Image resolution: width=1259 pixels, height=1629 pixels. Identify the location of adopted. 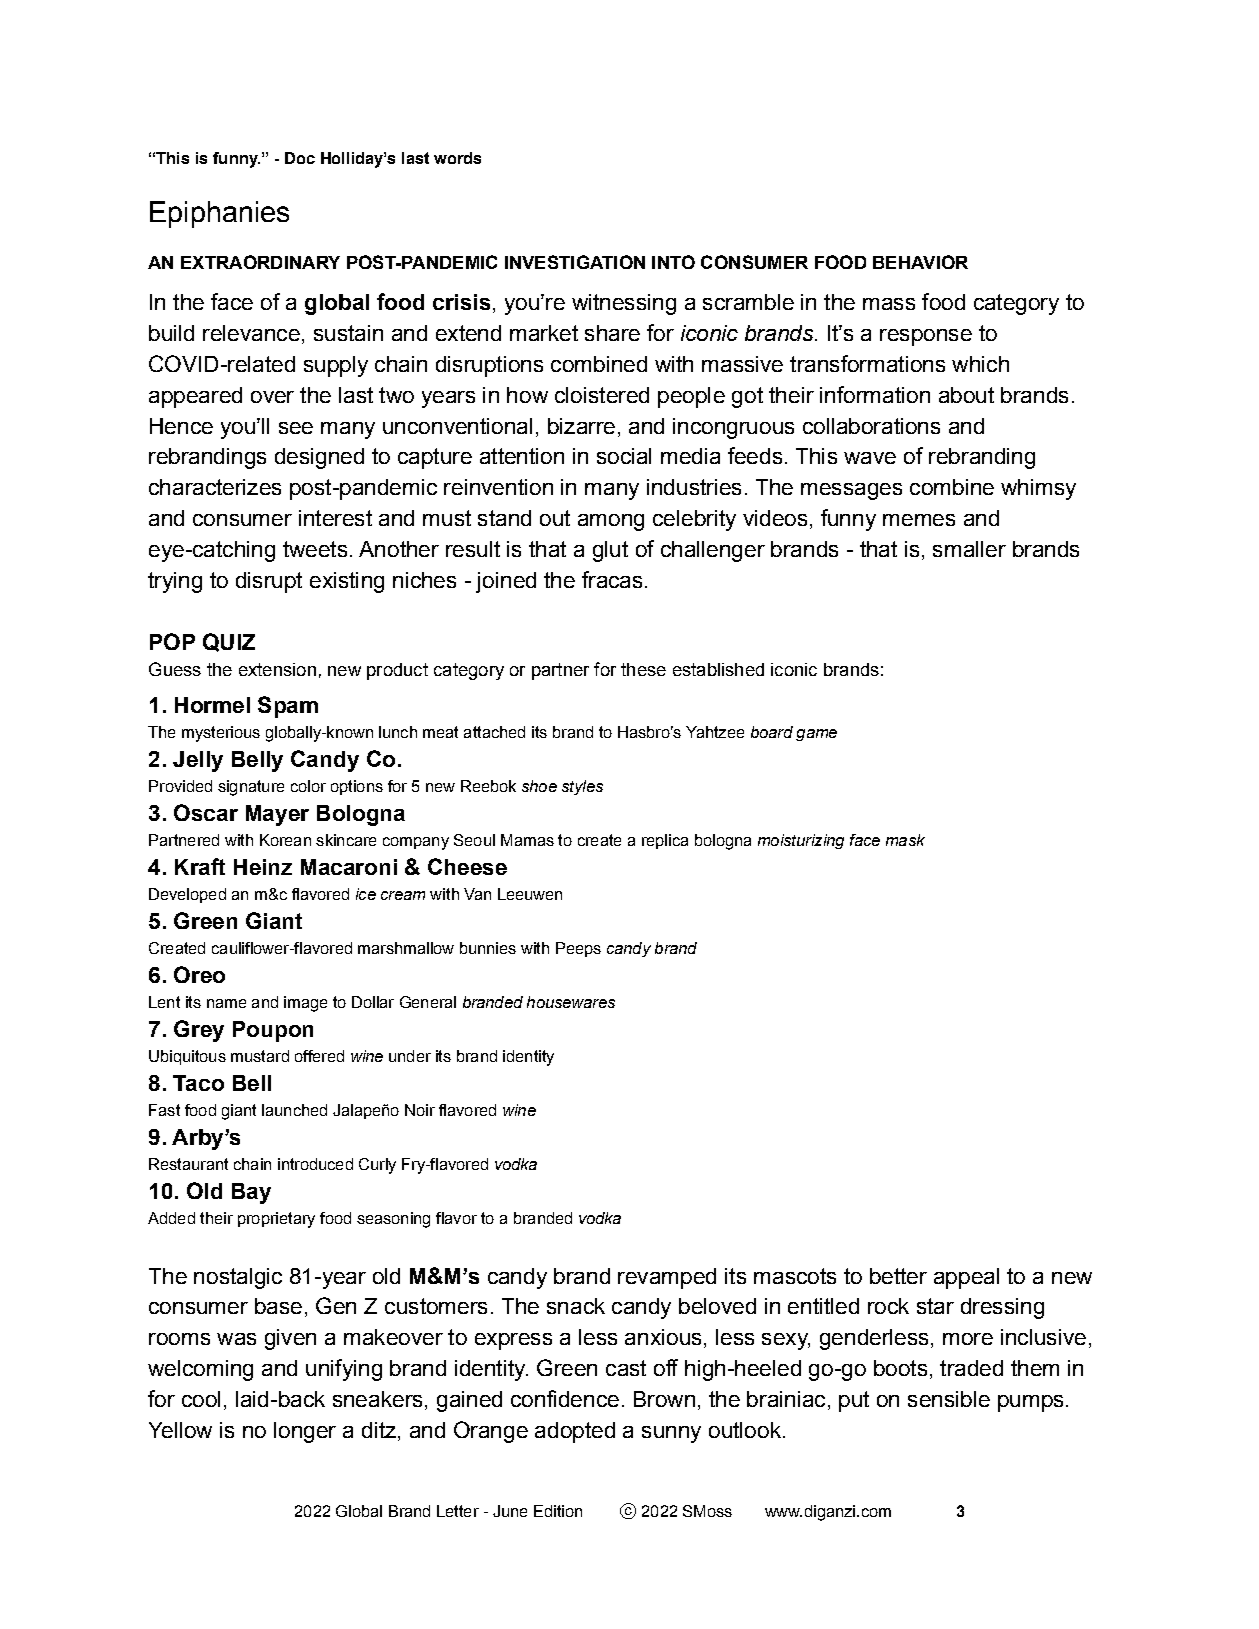
(575, 1432).
